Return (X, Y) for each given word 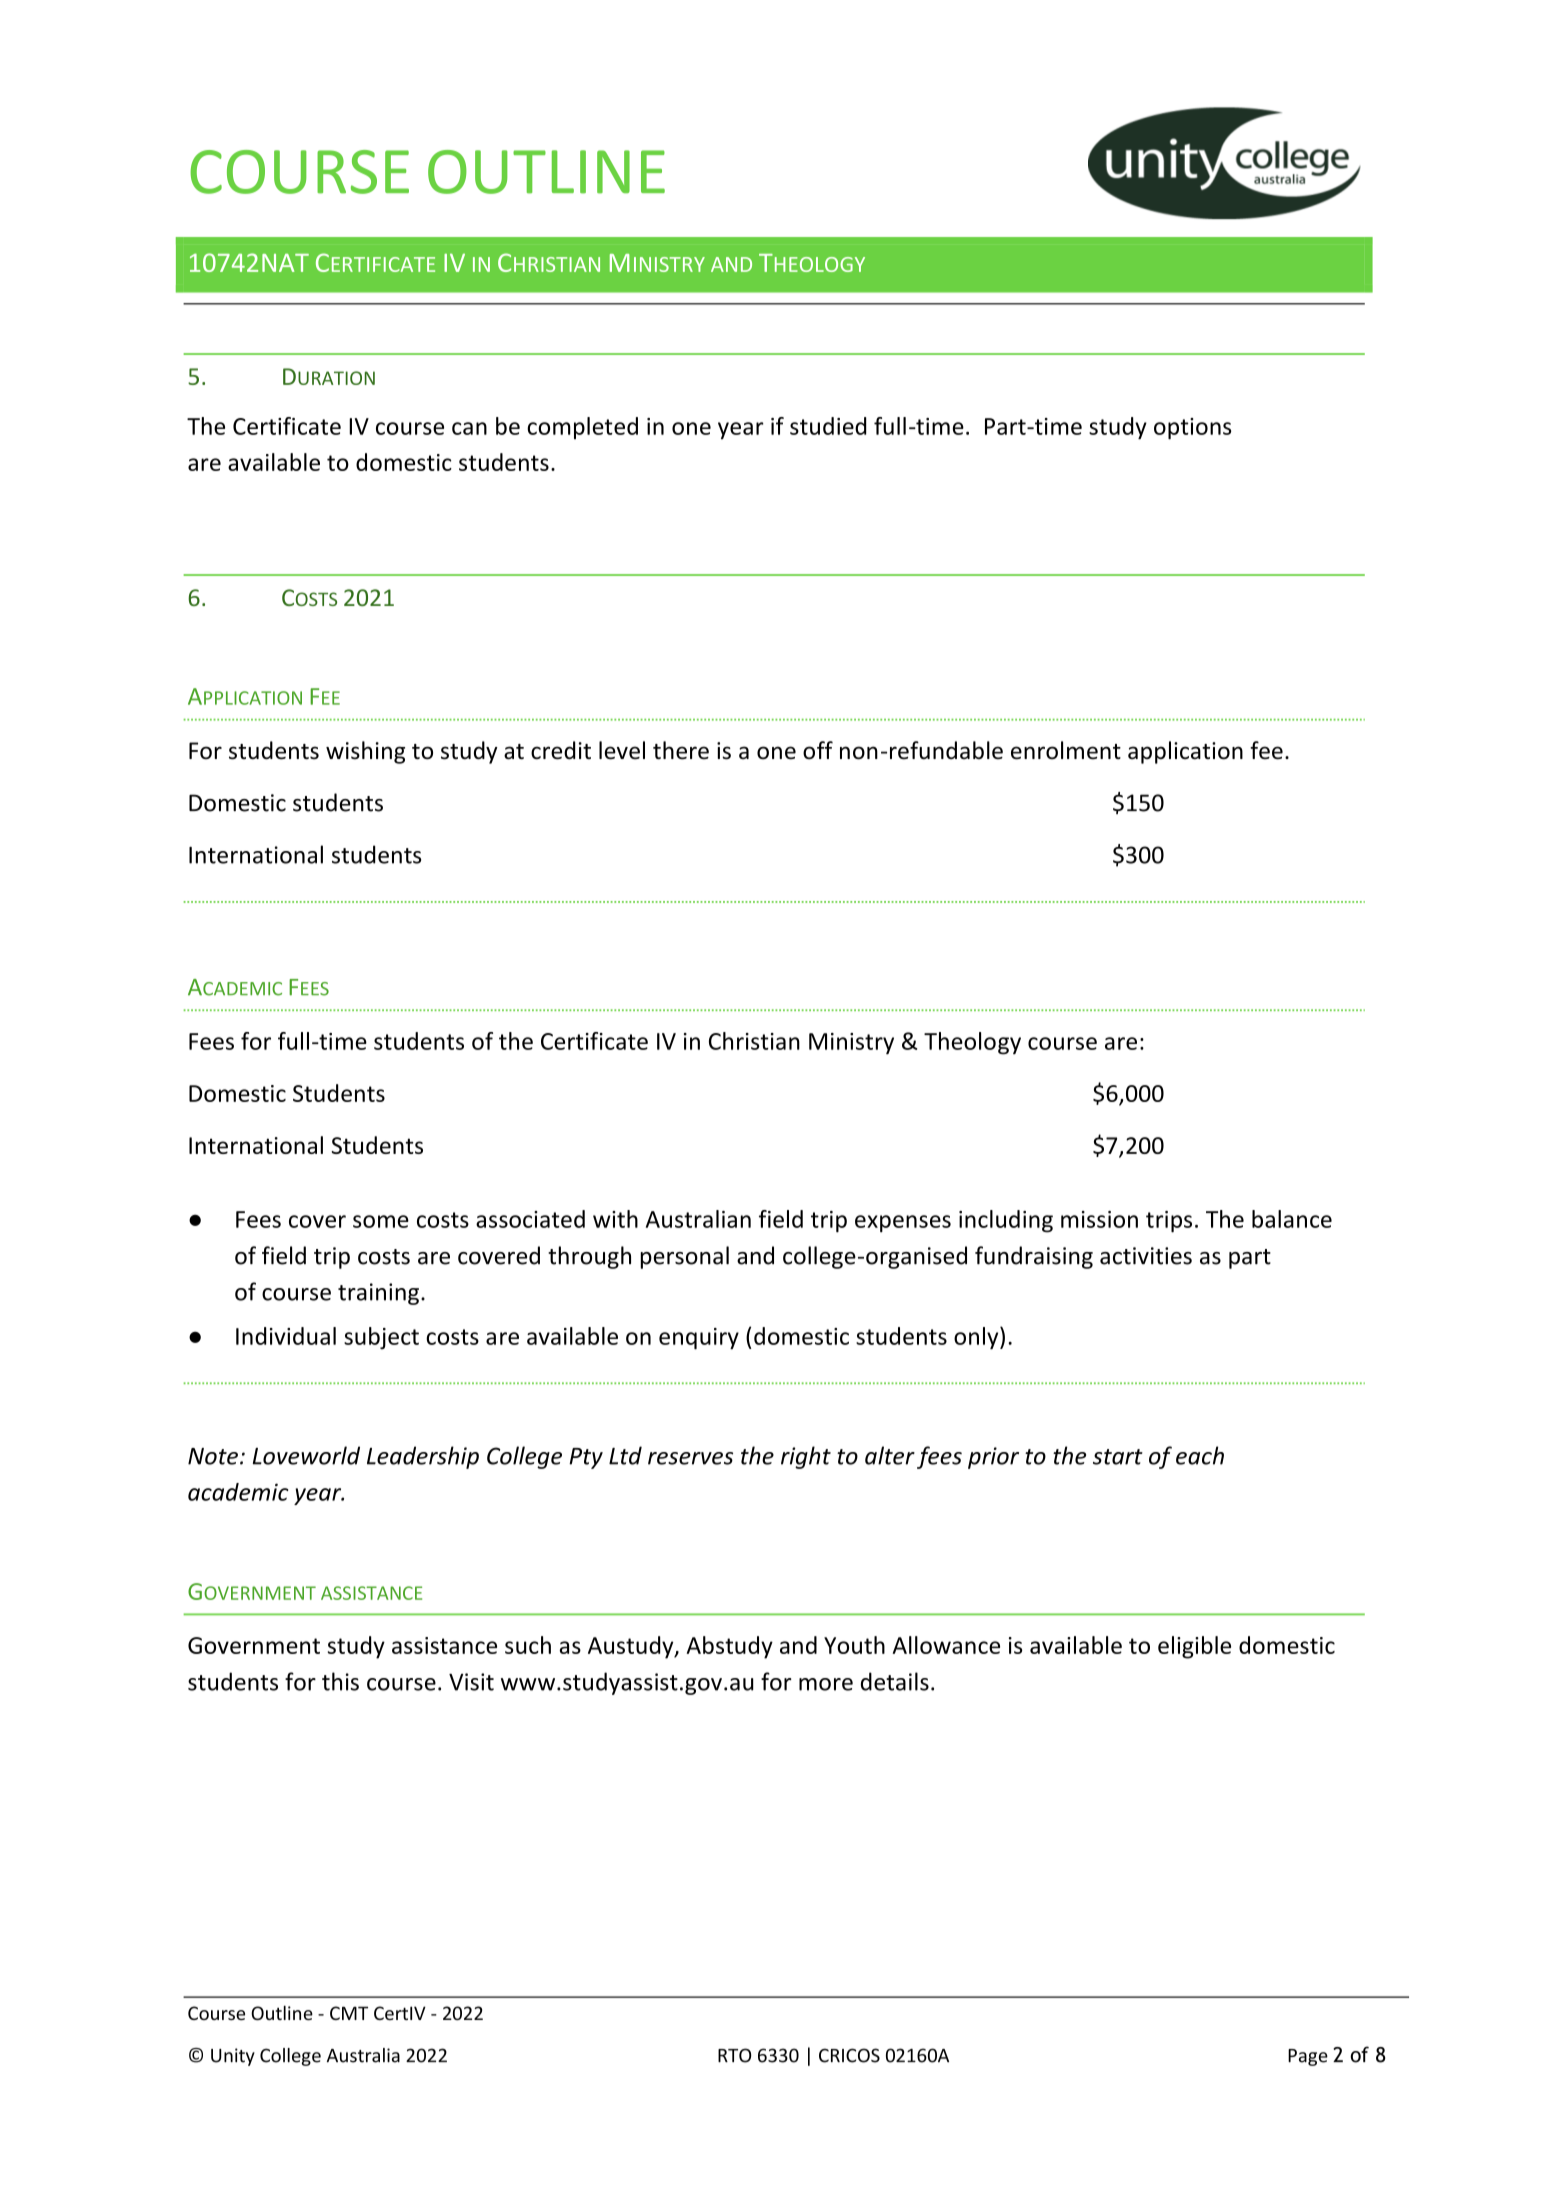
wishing (365, 752)
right (806, 1457)
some (381, 1221)
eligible (1194, 1647)
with (615, 1219)
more (826, 1684)
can (469, 428)
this (340, 1681)
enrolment (1066, 750)
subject (381, 1338)
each (1200, 1455)
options (1192, 429)
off (818, 750)
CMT (349, 2013)
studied (828, 426)
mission (1099, 1219)
